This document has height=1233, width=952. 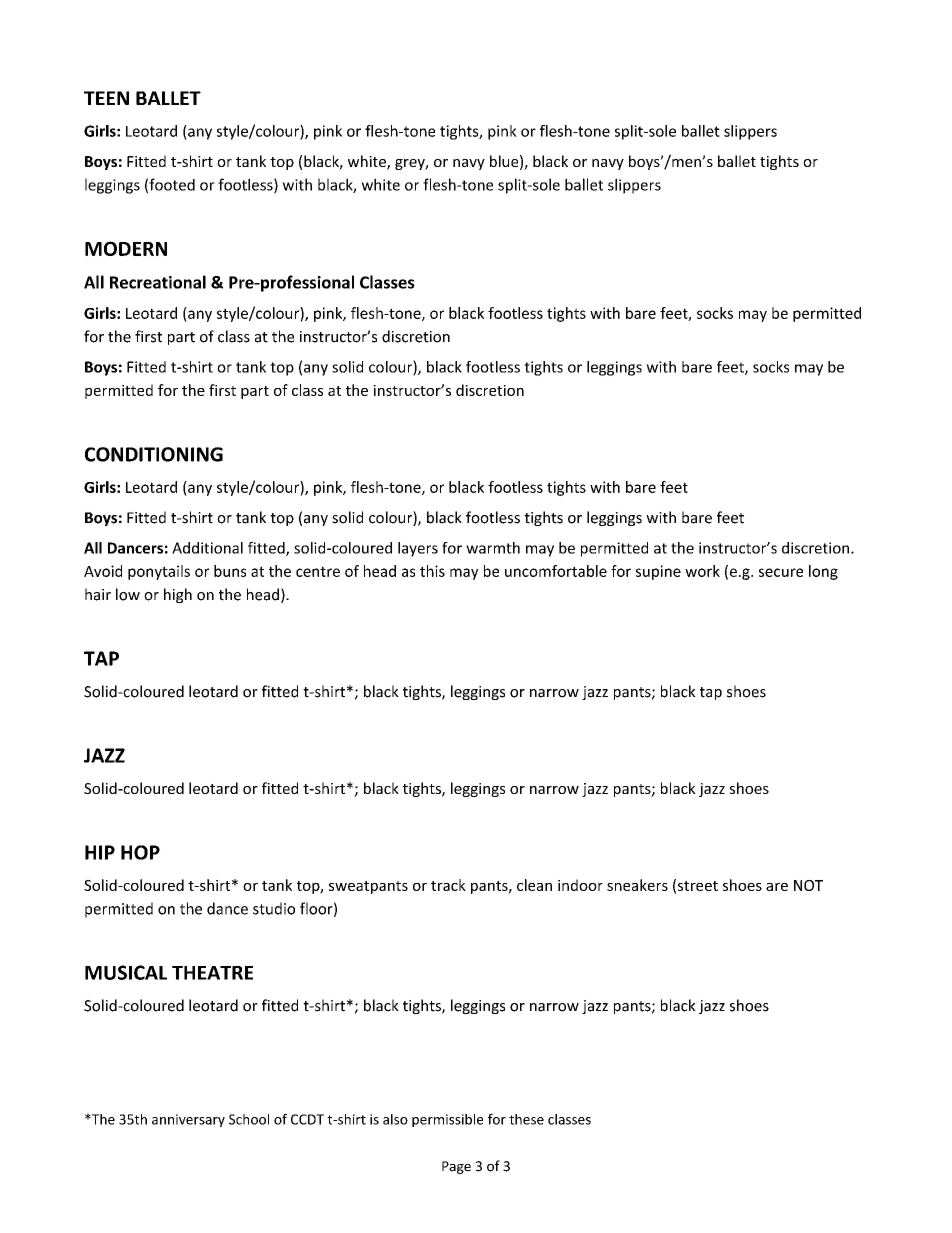 What do you see at coordinates (808, 885) in the document?
I see `NOT` at bounding box center [808, 885].
